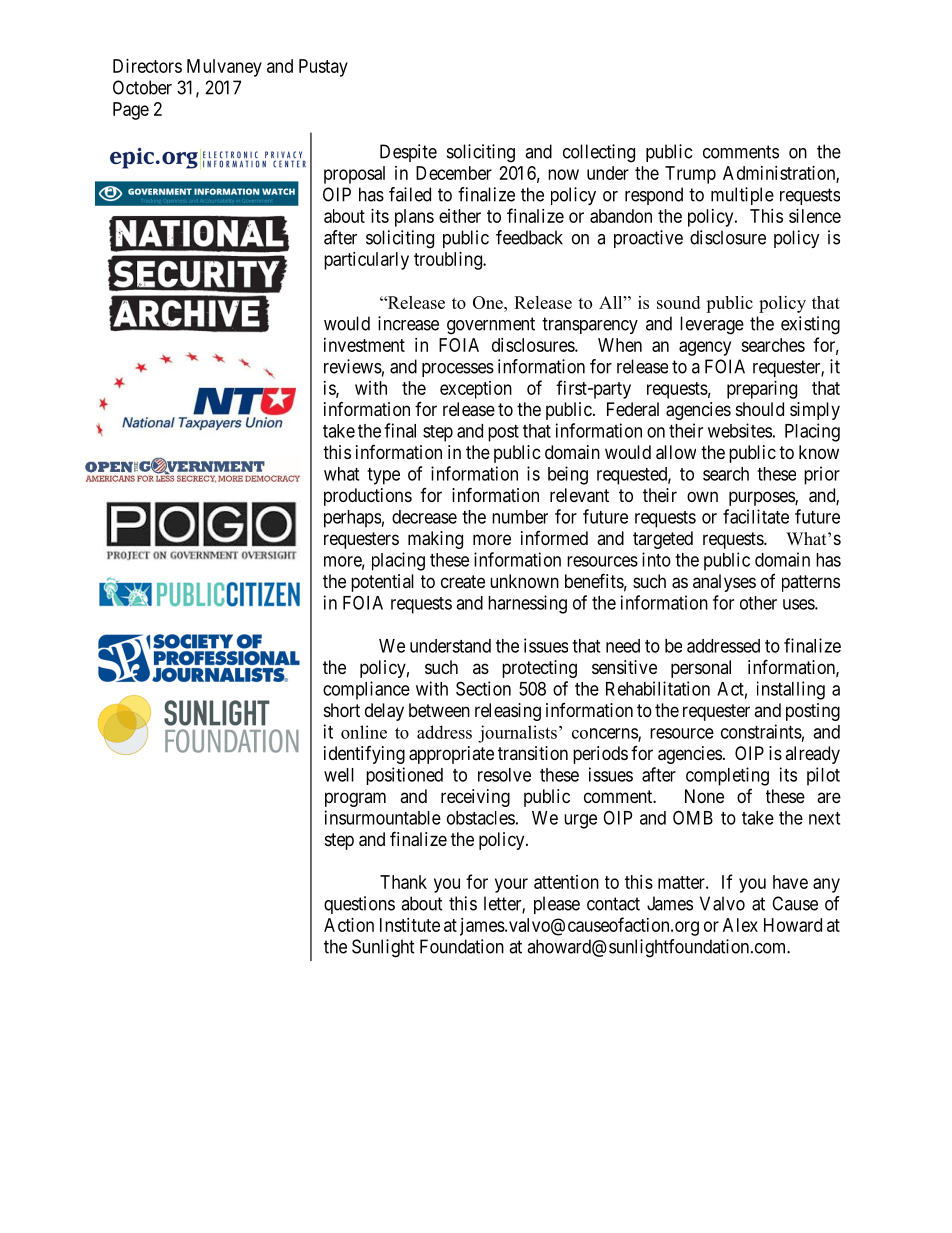 This page has height=1233, width=952. What do you see at coordinates (690, 175) in the page?
I see `Trump` at bounding box center [690, 175].
